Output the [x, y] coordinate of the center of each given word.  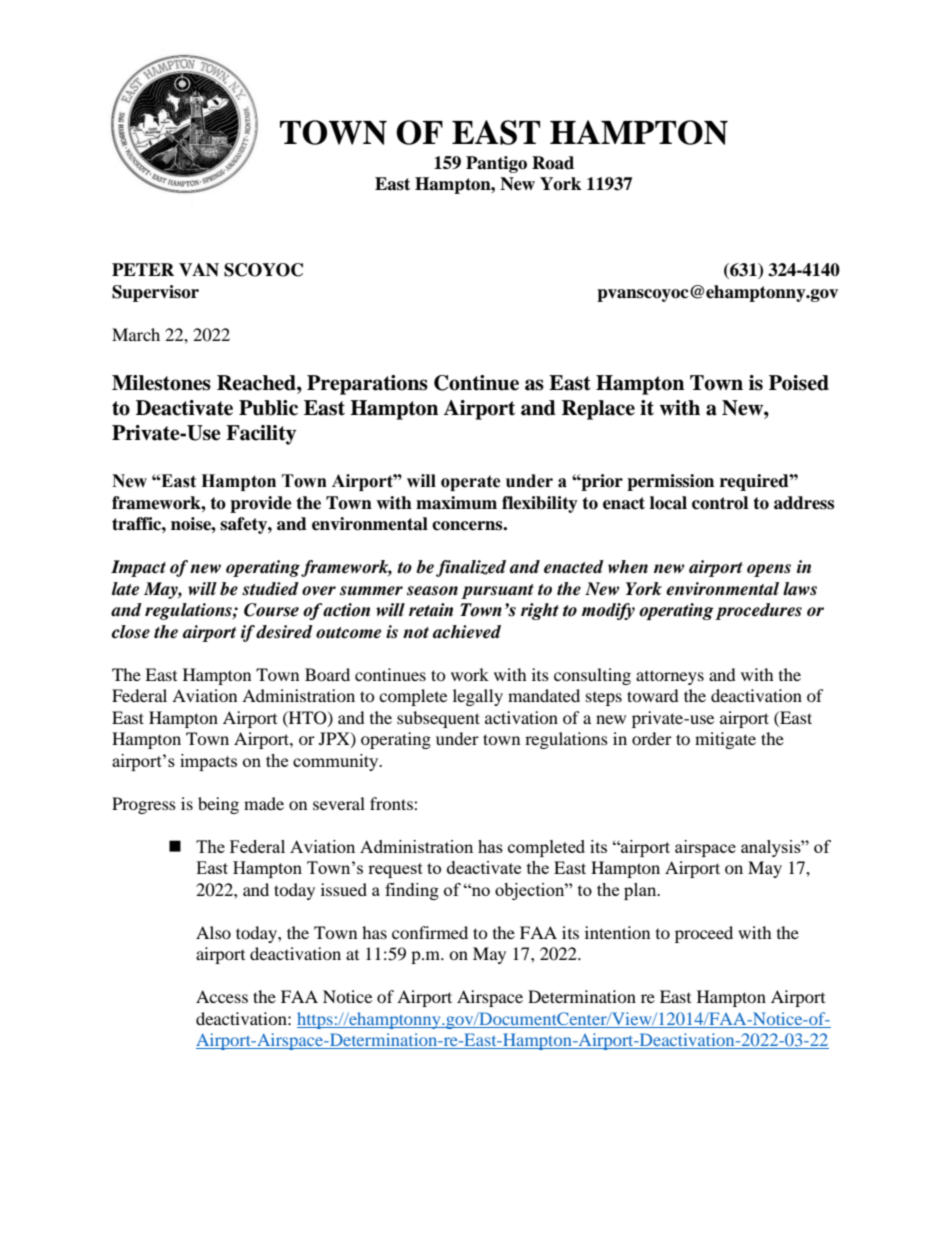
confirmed [430, 932]
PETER [143, 269]
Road [553, 163]
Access [222, 996]
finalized [471, 568]
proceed [704, 934]
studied [270, 589]
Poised [799, 383]
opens [769, 570]
